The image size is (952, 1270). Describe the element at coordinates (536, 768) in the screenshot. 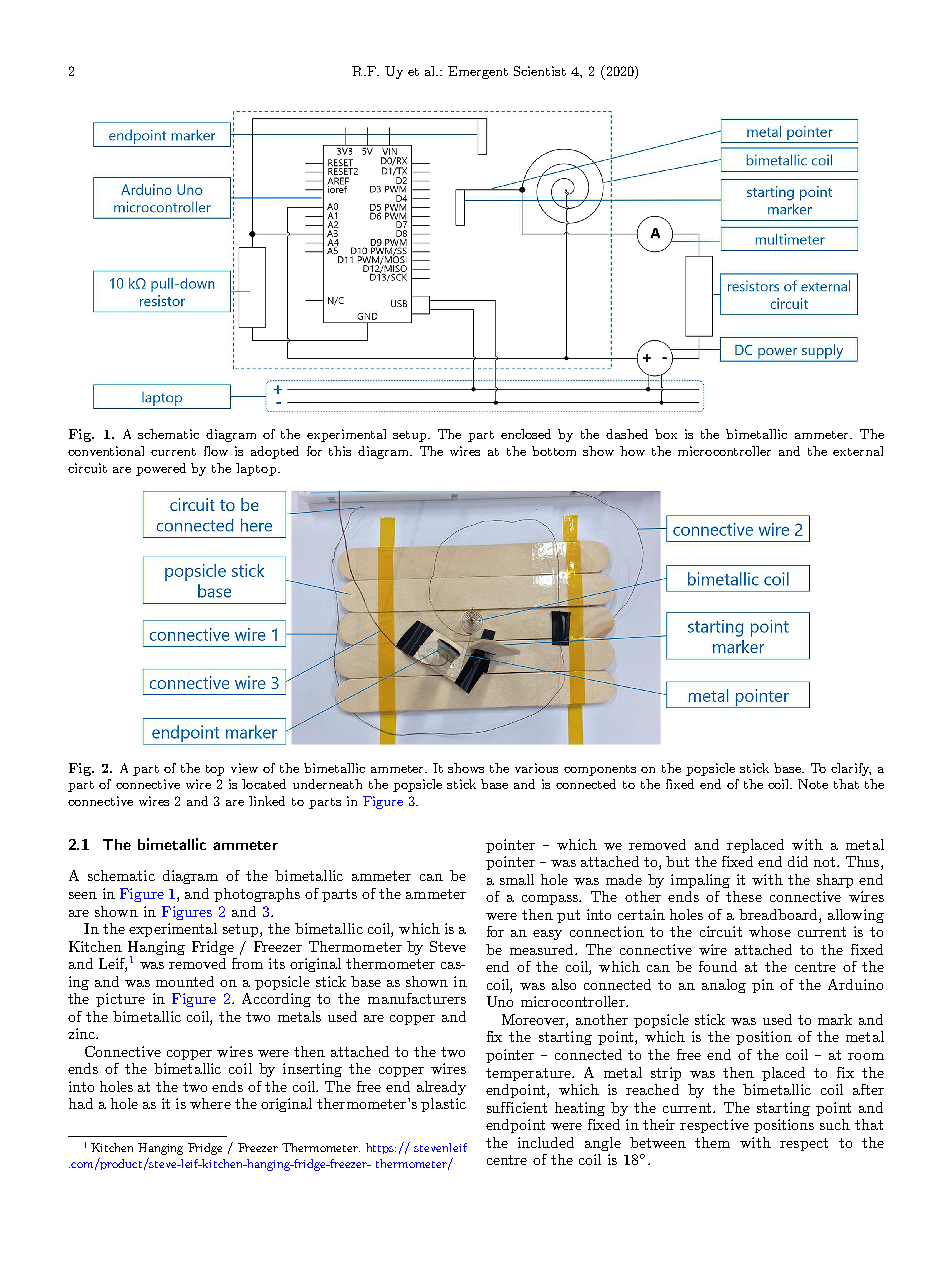

I see `various` at that location.
